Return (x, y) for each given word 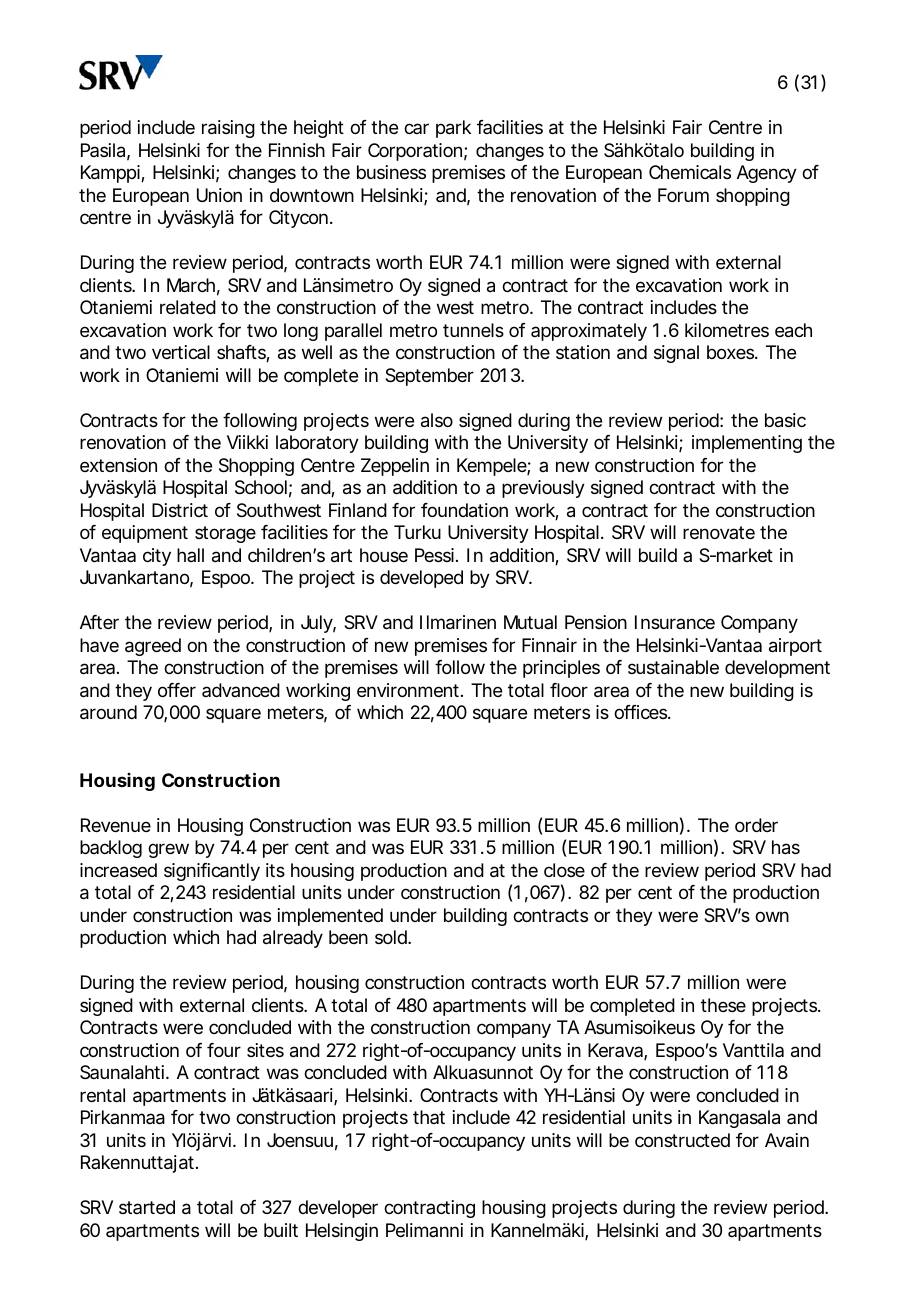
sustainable (673, 667)
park (453, 129)
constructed (682, 1140)
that (429, 1117)
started (147, 1207)
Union (219, 195)
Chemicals (690, 172)
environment (410, 690)
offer (177, 690)
